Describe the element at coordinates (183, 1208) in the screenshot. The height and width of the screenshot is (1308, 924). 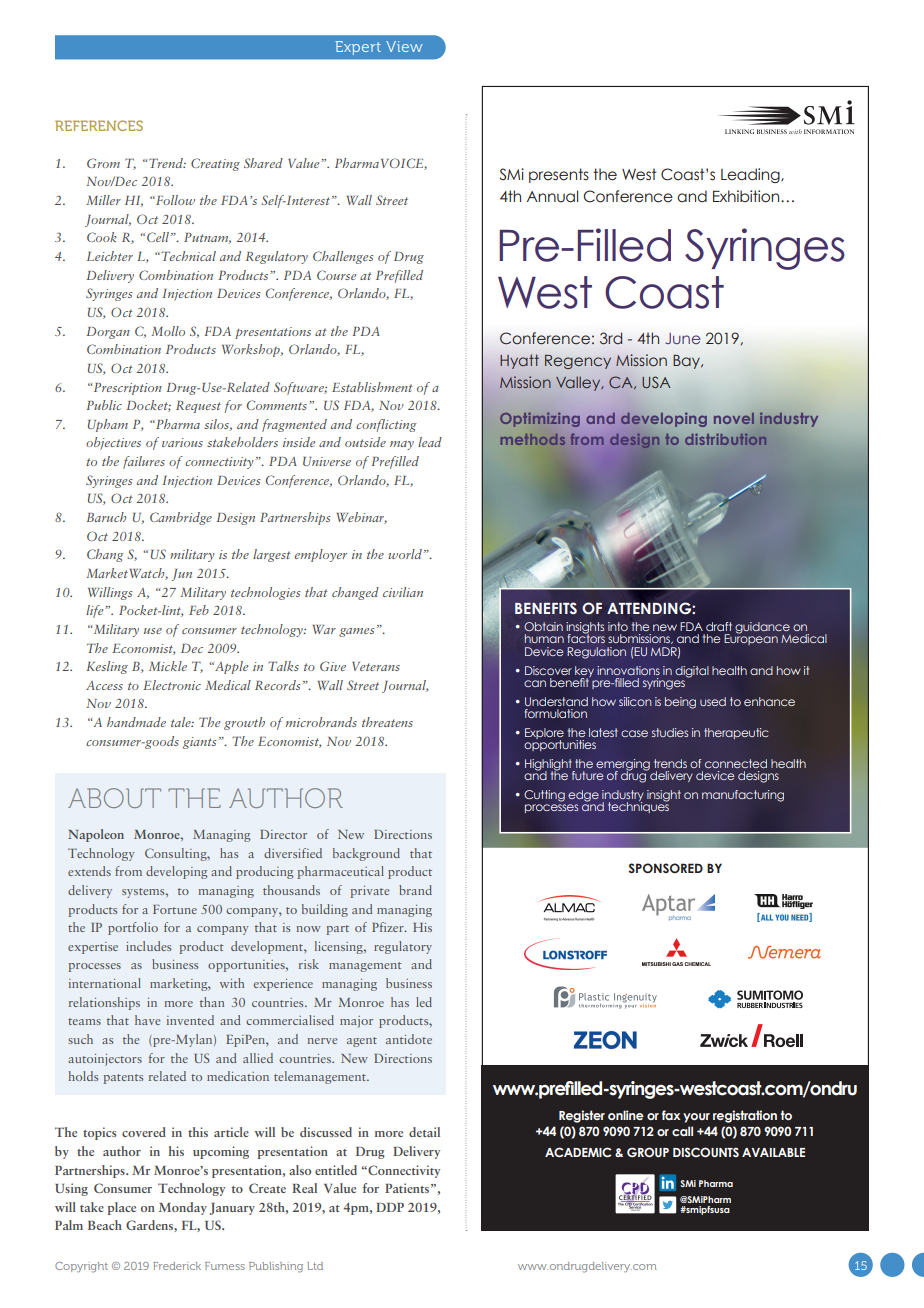
I see `Monday` at that location.
